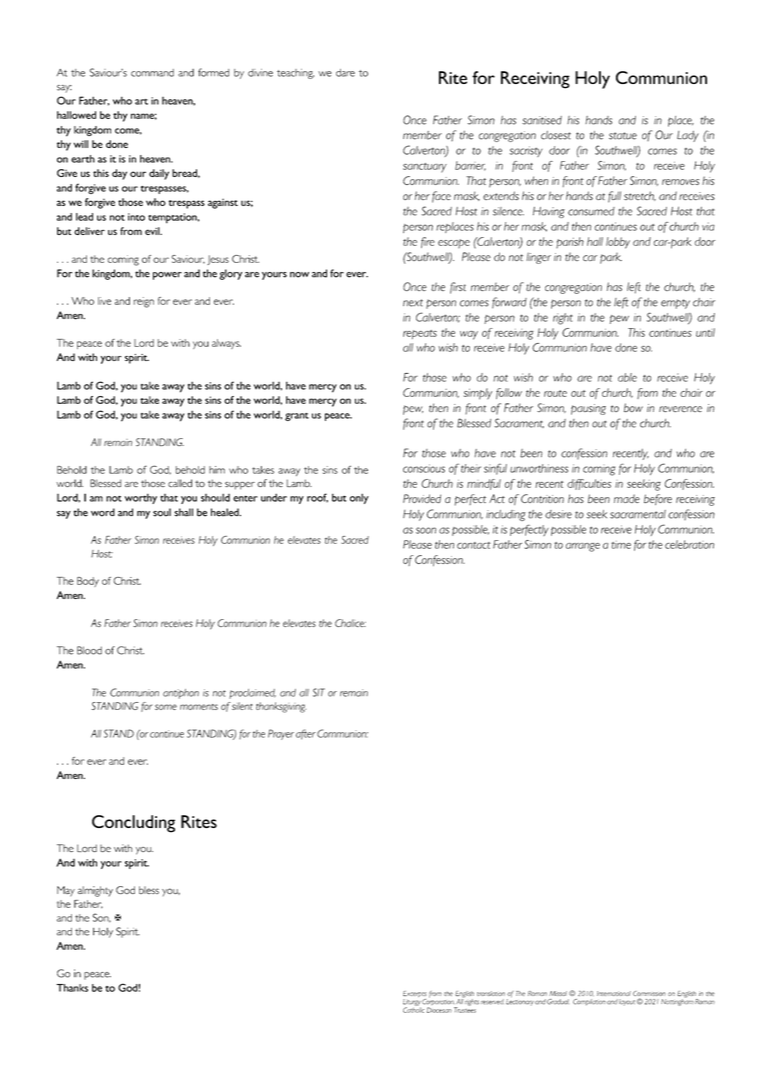 The height and width of the screenshot is (1092, 771). Describe the element at coordinates (636, 332) in the screenshot. I see `This` at that location.
